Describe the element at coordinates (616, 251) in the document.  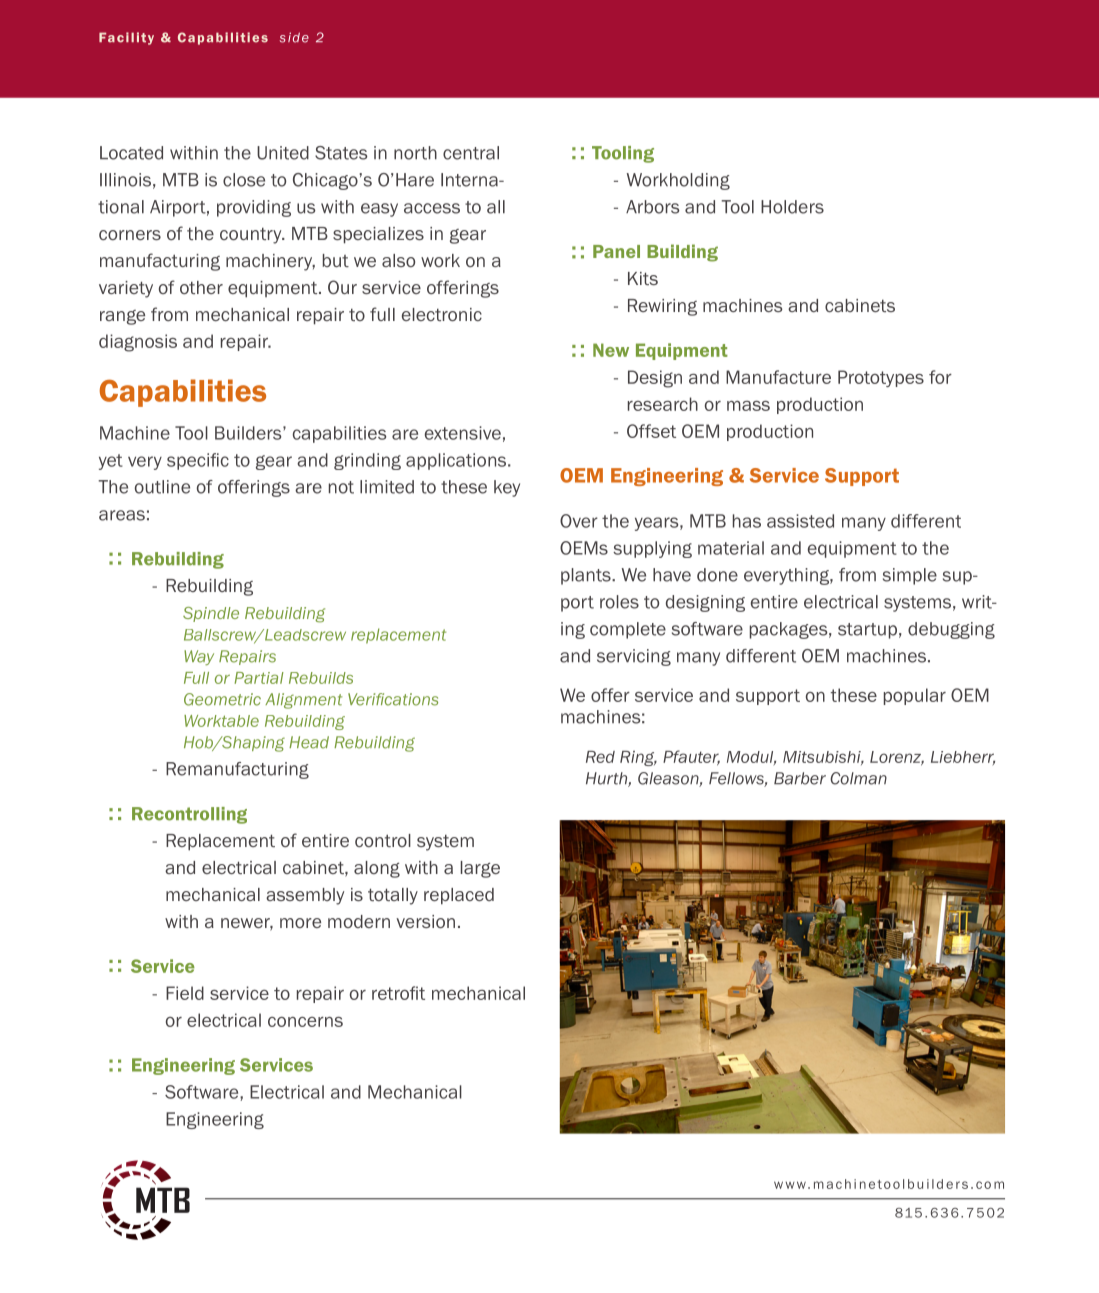
I see `Panel` at that location.
